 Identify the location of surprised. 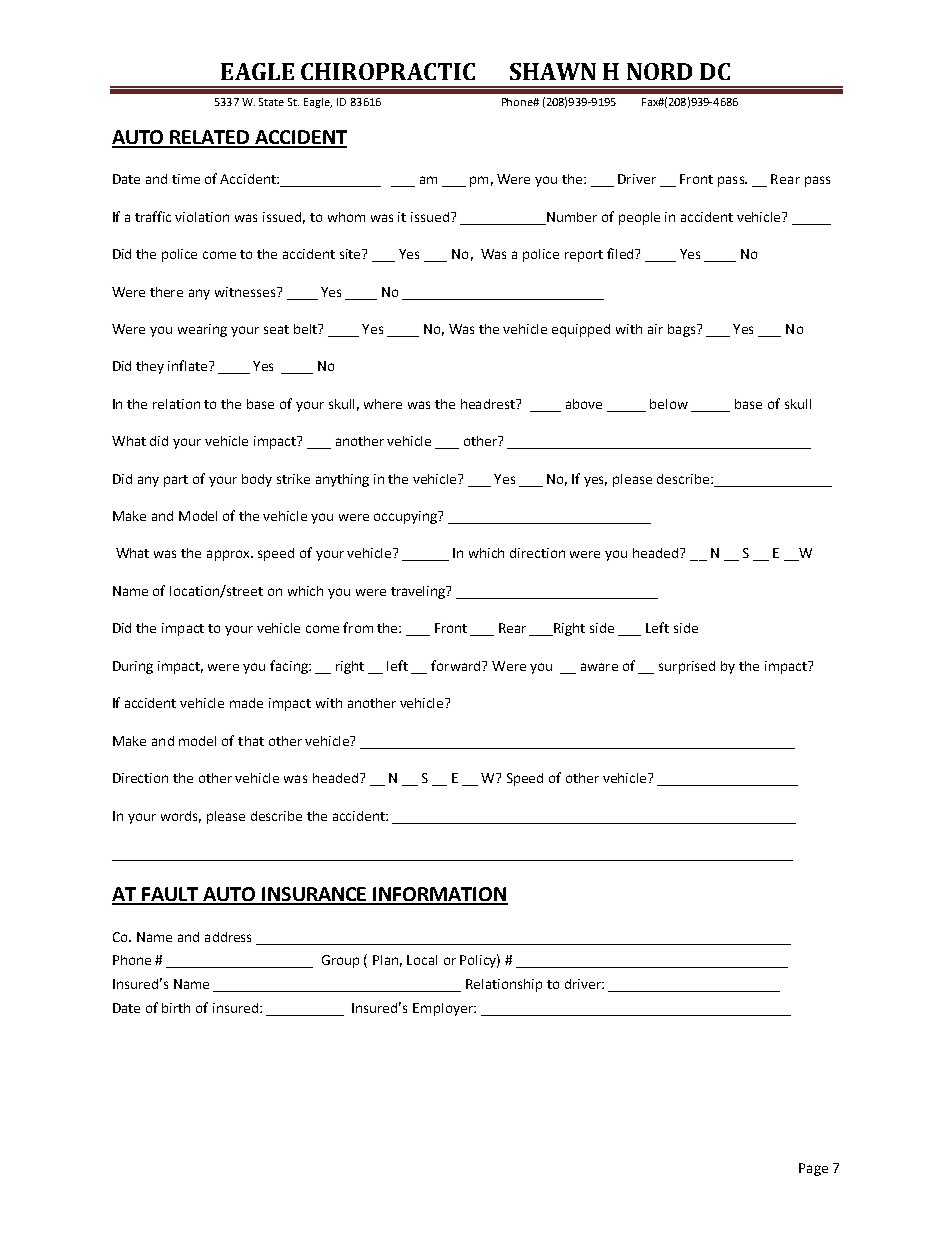
(687, 667).
